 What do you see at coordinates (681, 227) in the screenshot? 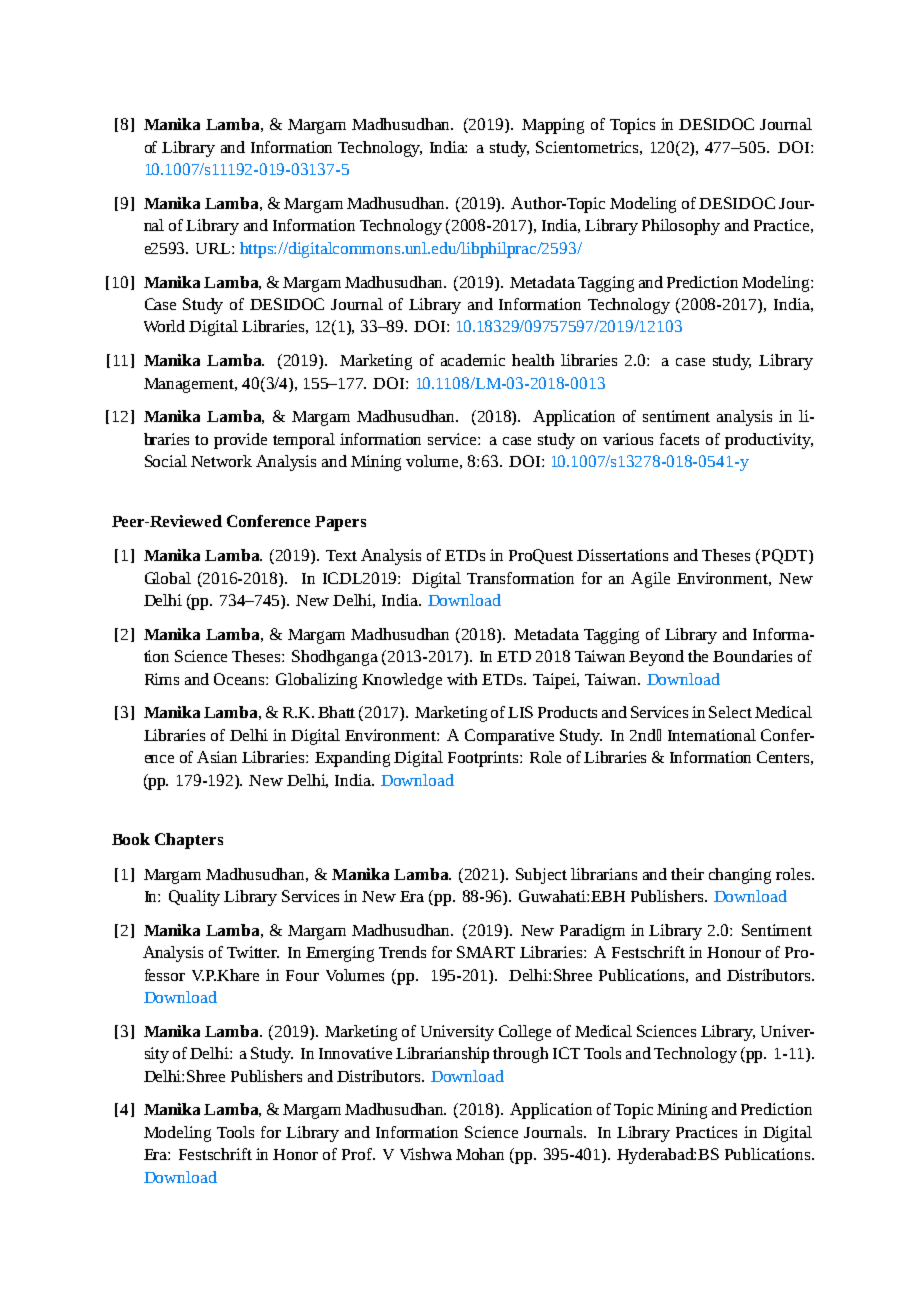
I see `Philosophy` at bounding box center [681, 227].
